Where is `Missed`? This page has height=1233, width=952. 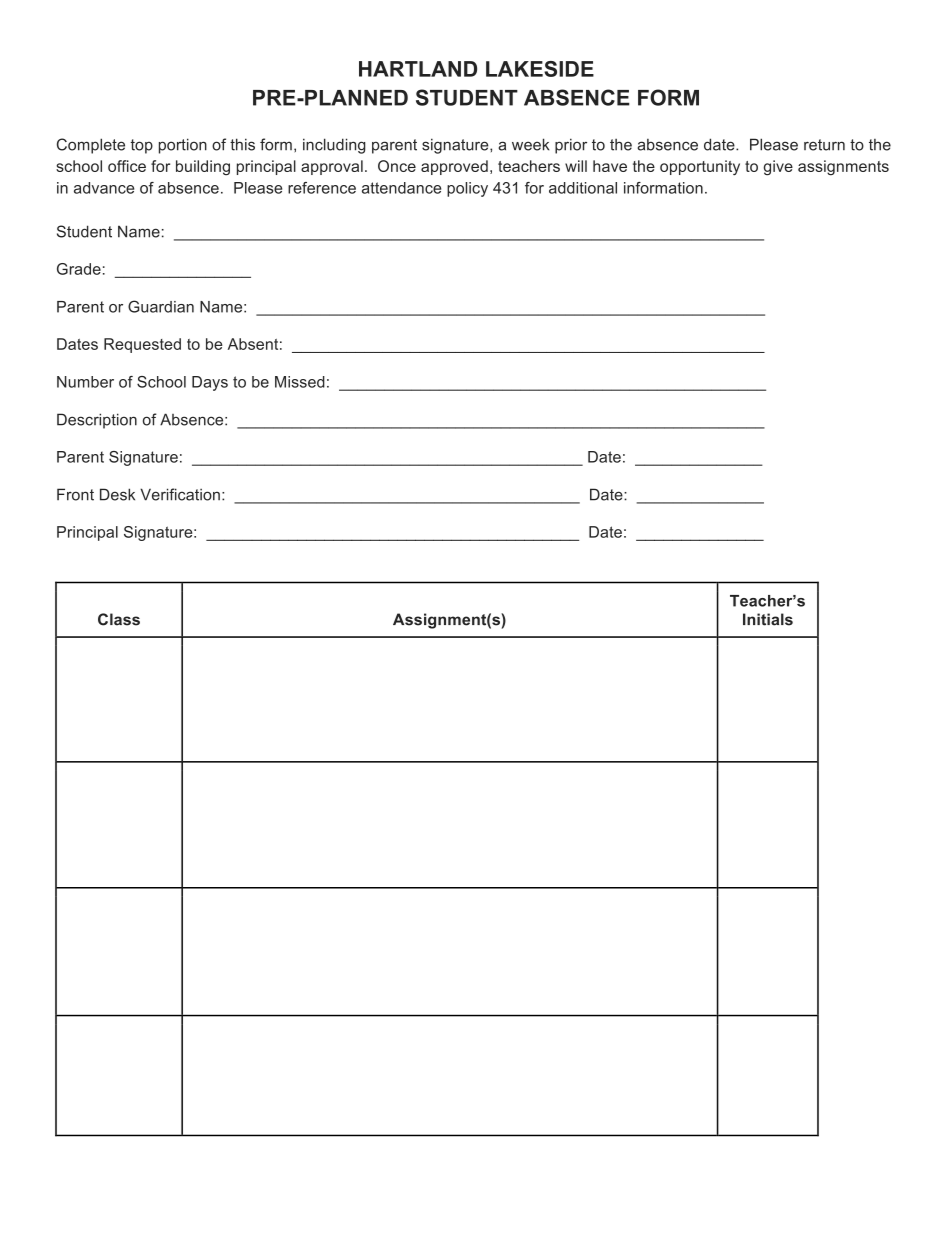
Missed is located at coordinates (300, 382).
